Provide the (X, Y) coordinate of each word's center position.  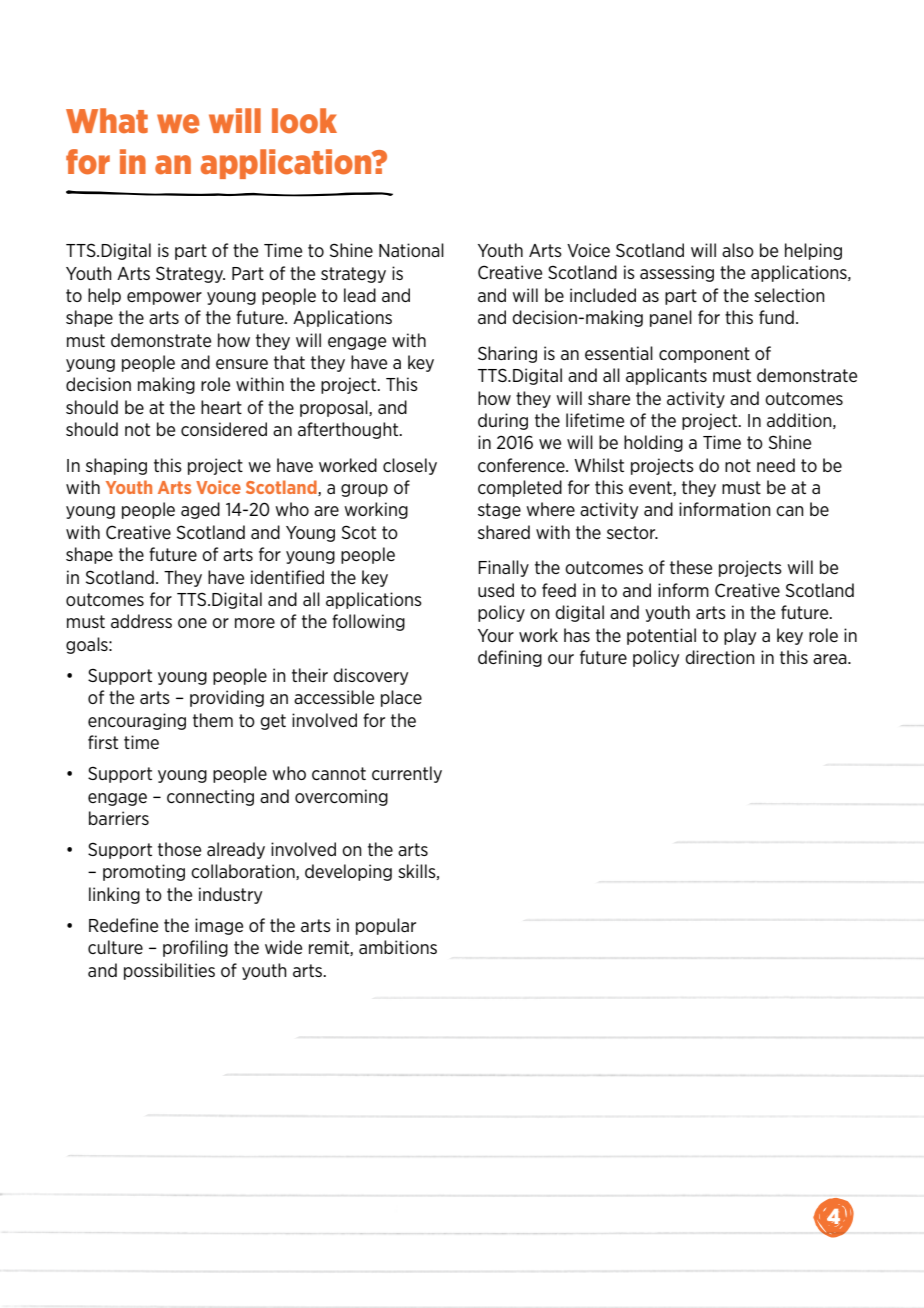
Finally (503, 568)
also (738, 250)
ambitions (398, 947)
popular (386, 926)
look (304, 121)
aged (200, 510)
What (107, 120)
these (691, 567)
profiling (195, 948)
